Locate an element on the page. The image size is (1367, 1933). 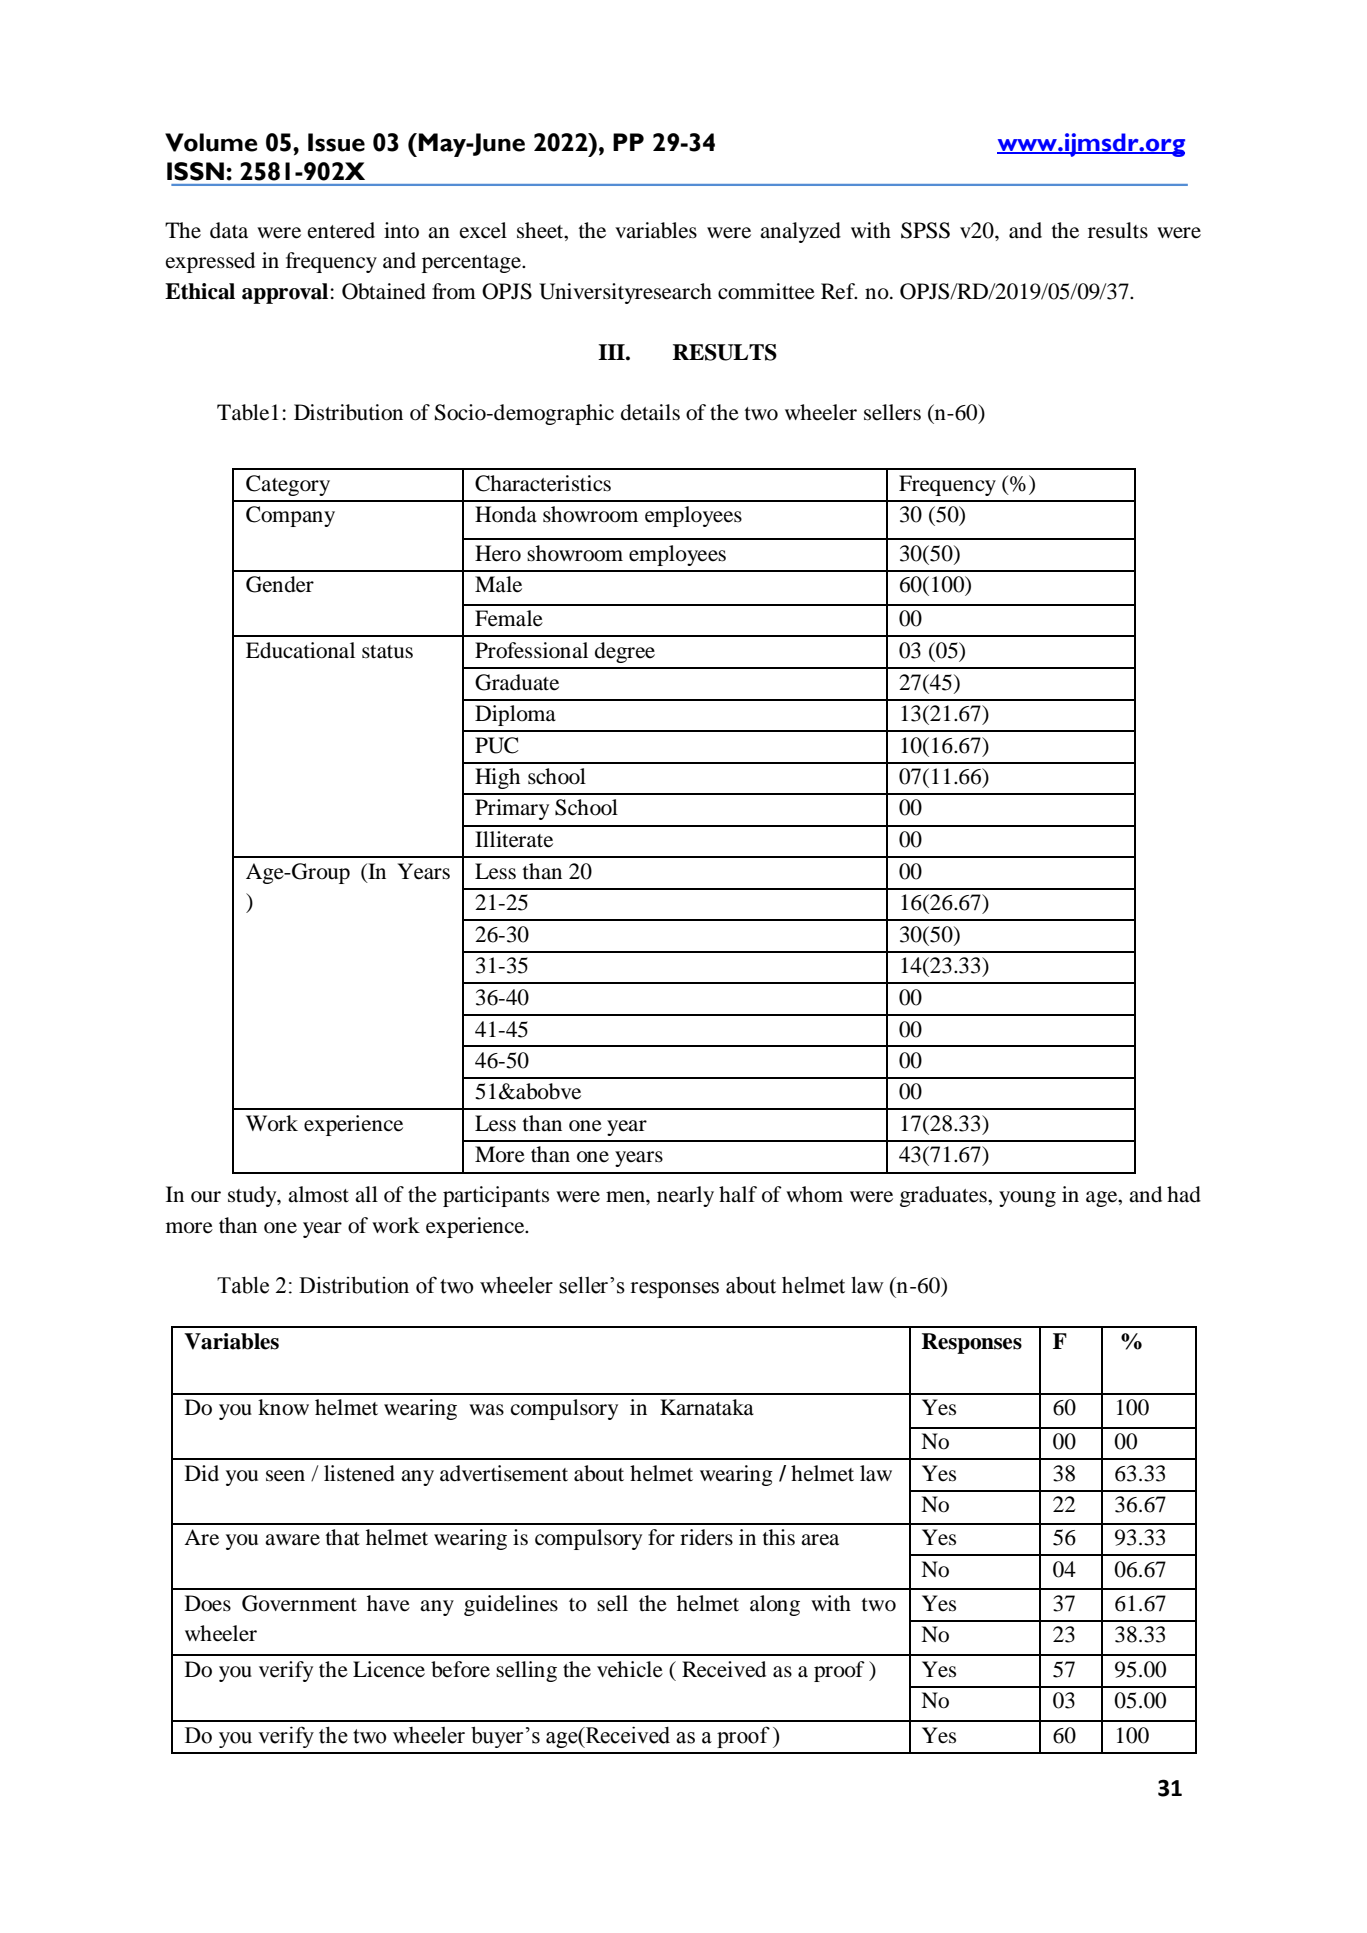
young is located at coordinates (1027, 1199).
